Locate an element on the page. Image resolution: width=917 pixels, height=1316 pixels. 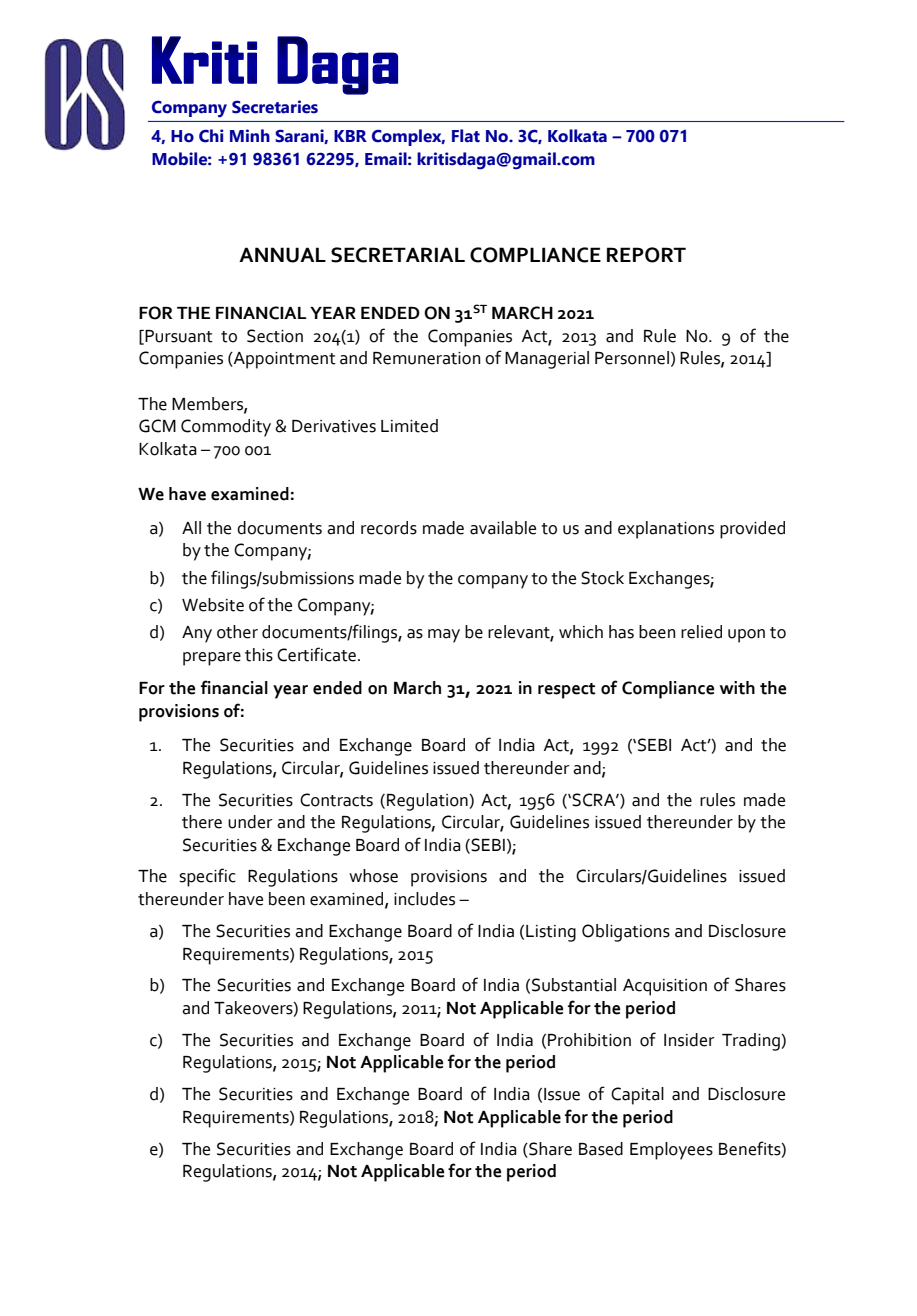
Flat is located at coordinates (466, 136).
